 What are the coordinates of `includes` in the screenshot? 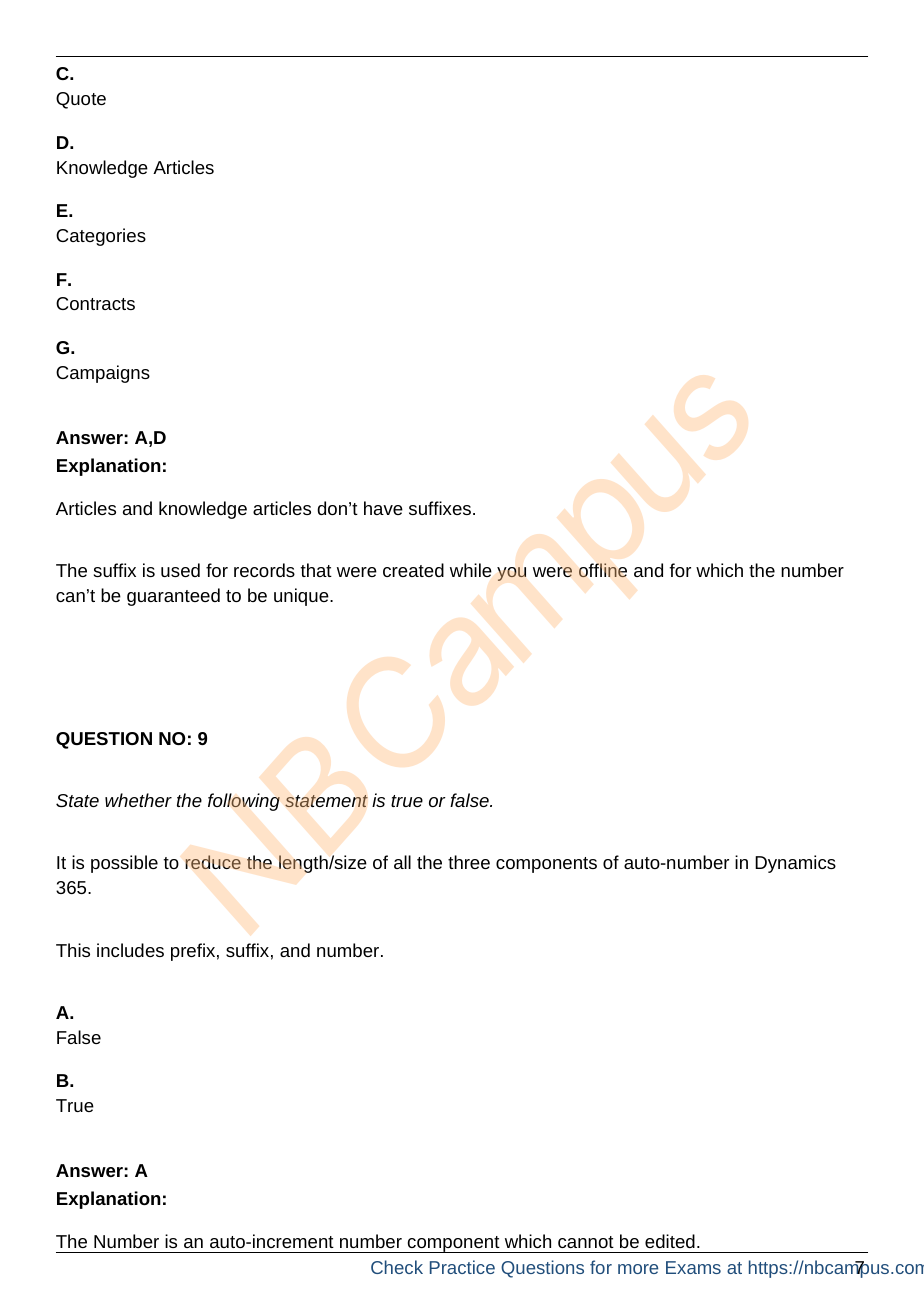 It's located at (130, 950).
